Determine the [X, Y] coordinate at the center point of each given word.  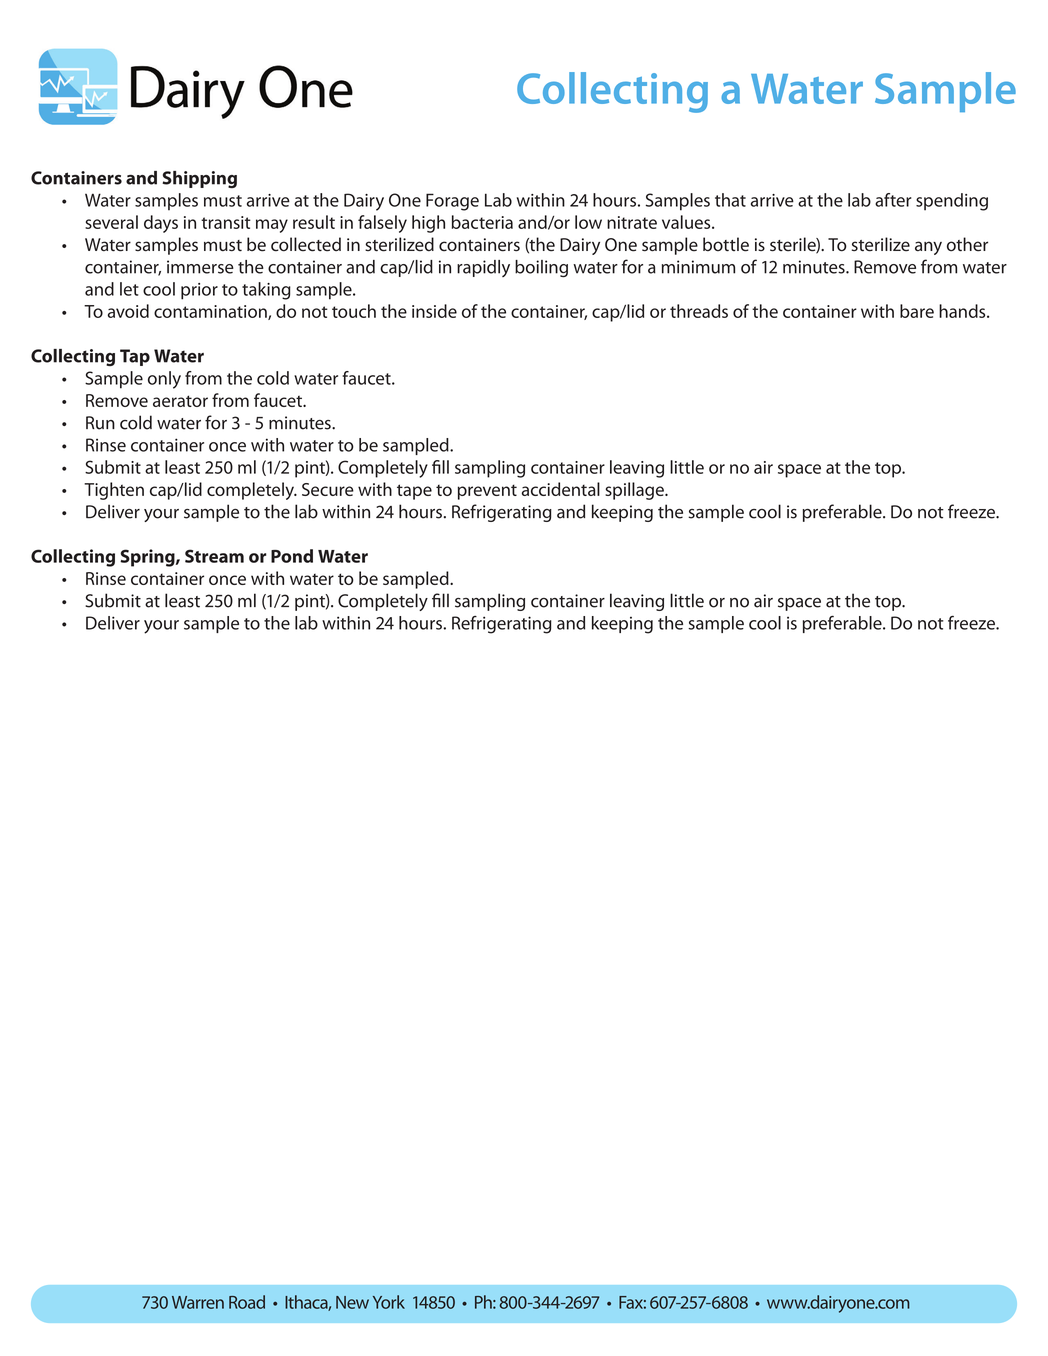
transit [226, 222]
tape [414, 492]
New [352, 1302]
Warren [198, 1302]
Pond [292, 556]
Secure [328, 489]
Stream [214, 556]
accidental [561, 489]
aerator [180, 401]
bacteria [482, 222]
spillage [635, 491]
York [389, 1302]
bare [917, 311]
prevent [487, 492]
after [893, 200]
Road [247, 1302]
